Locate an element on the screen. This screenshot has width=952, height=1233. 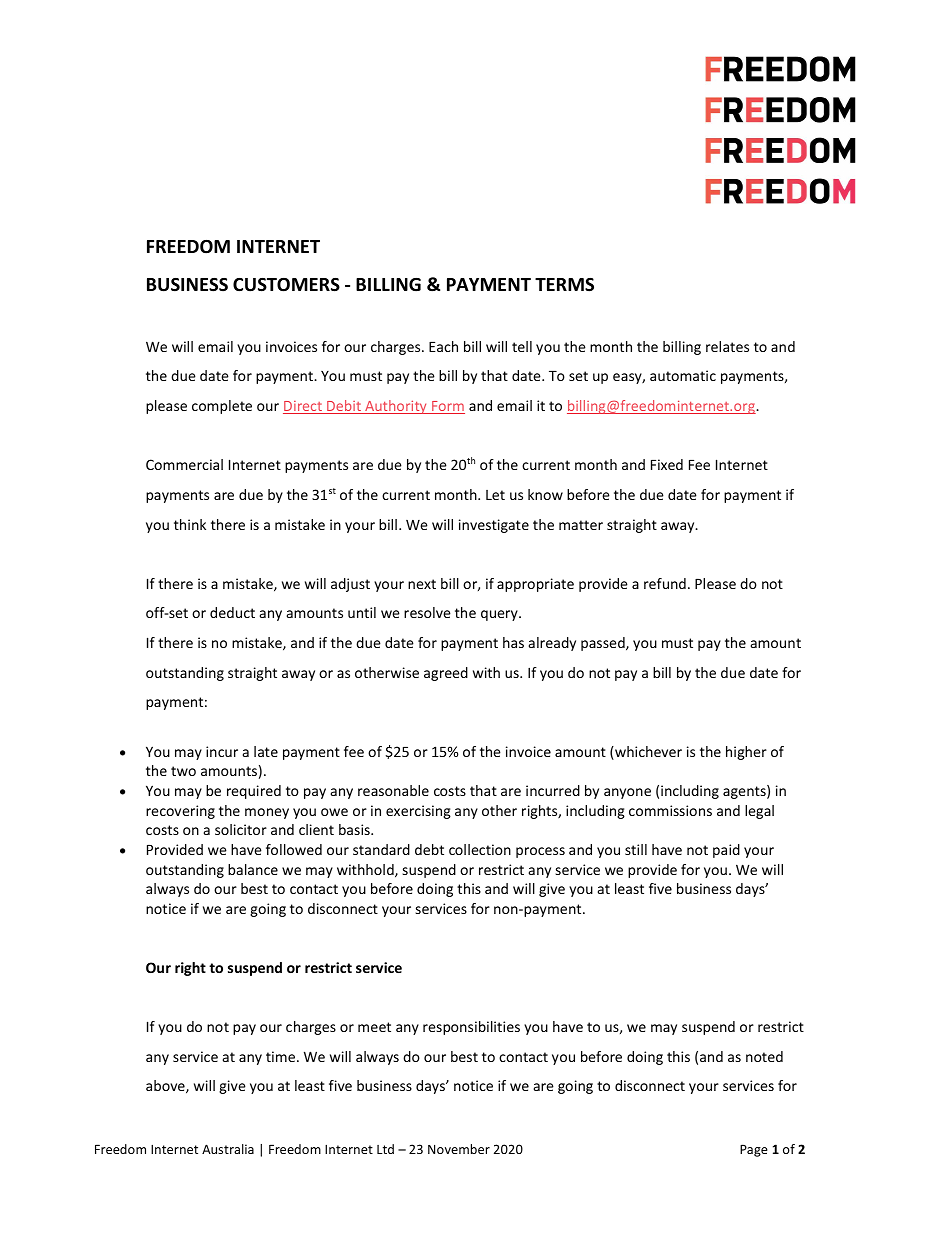
Australia is located at coordinates (228, 1149).
